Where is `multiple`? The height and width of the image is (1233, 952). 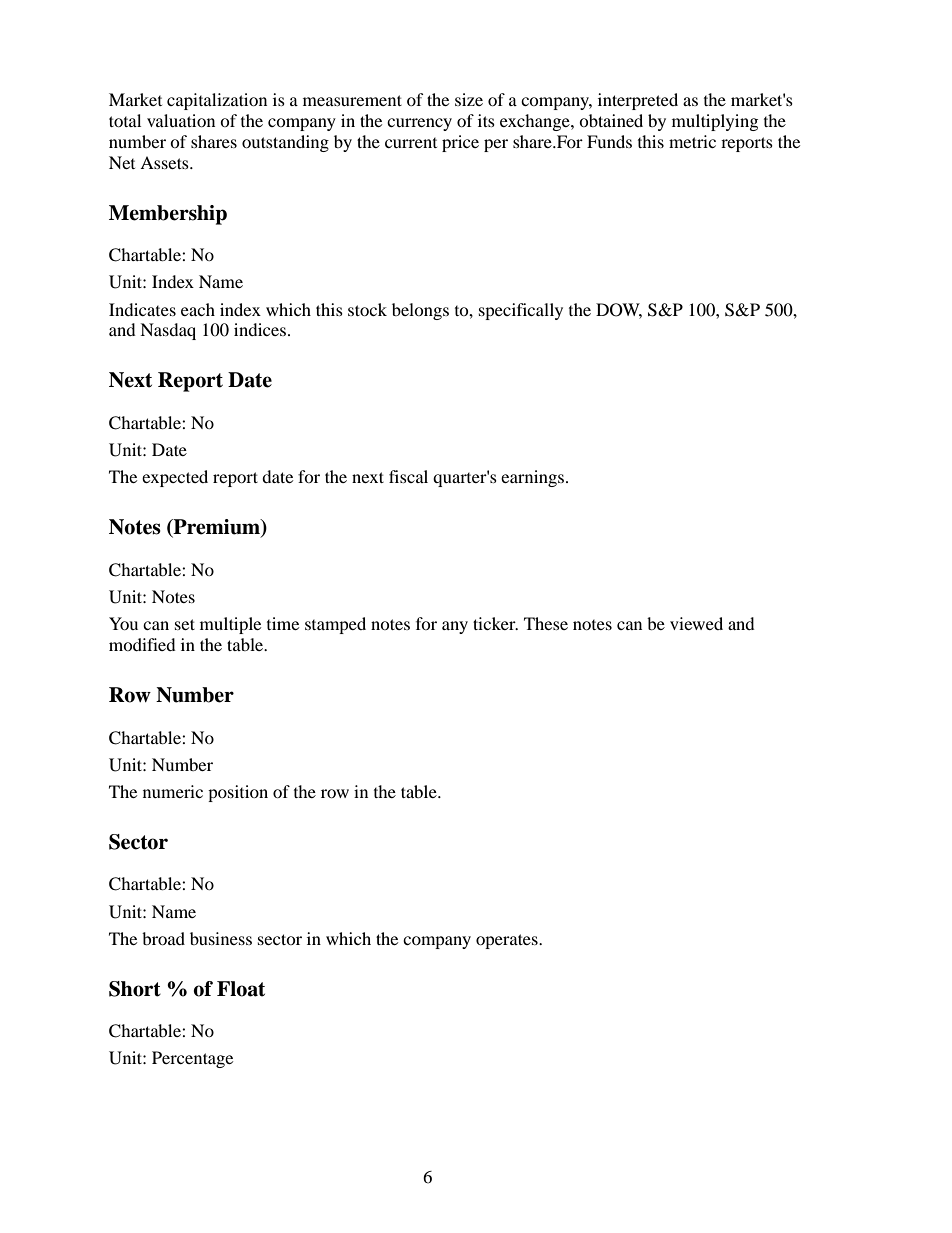
multiple is located at coordinates (230, 625).
